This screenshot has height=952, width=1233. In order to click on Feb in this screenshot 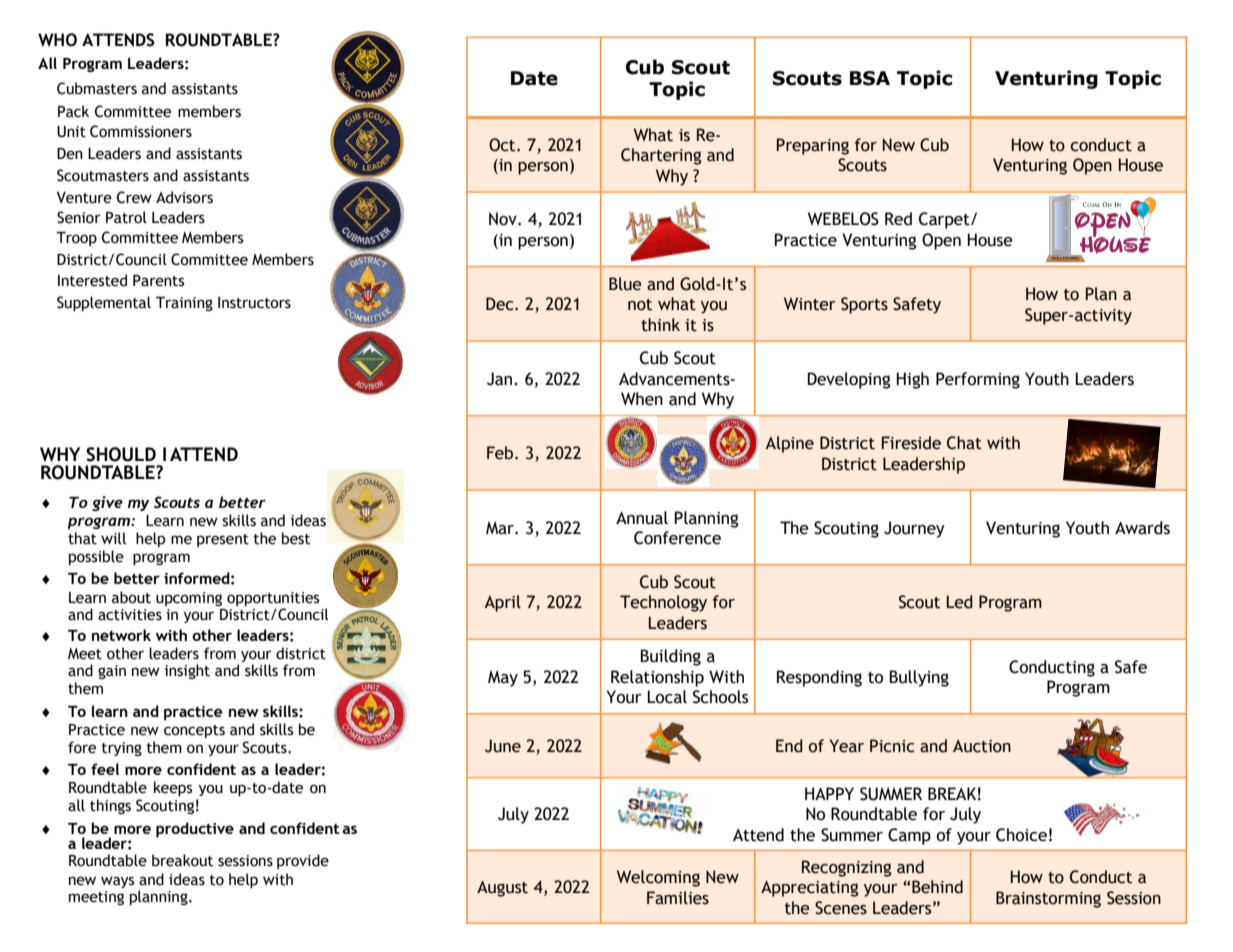, I will do `click(501, 453)`.
